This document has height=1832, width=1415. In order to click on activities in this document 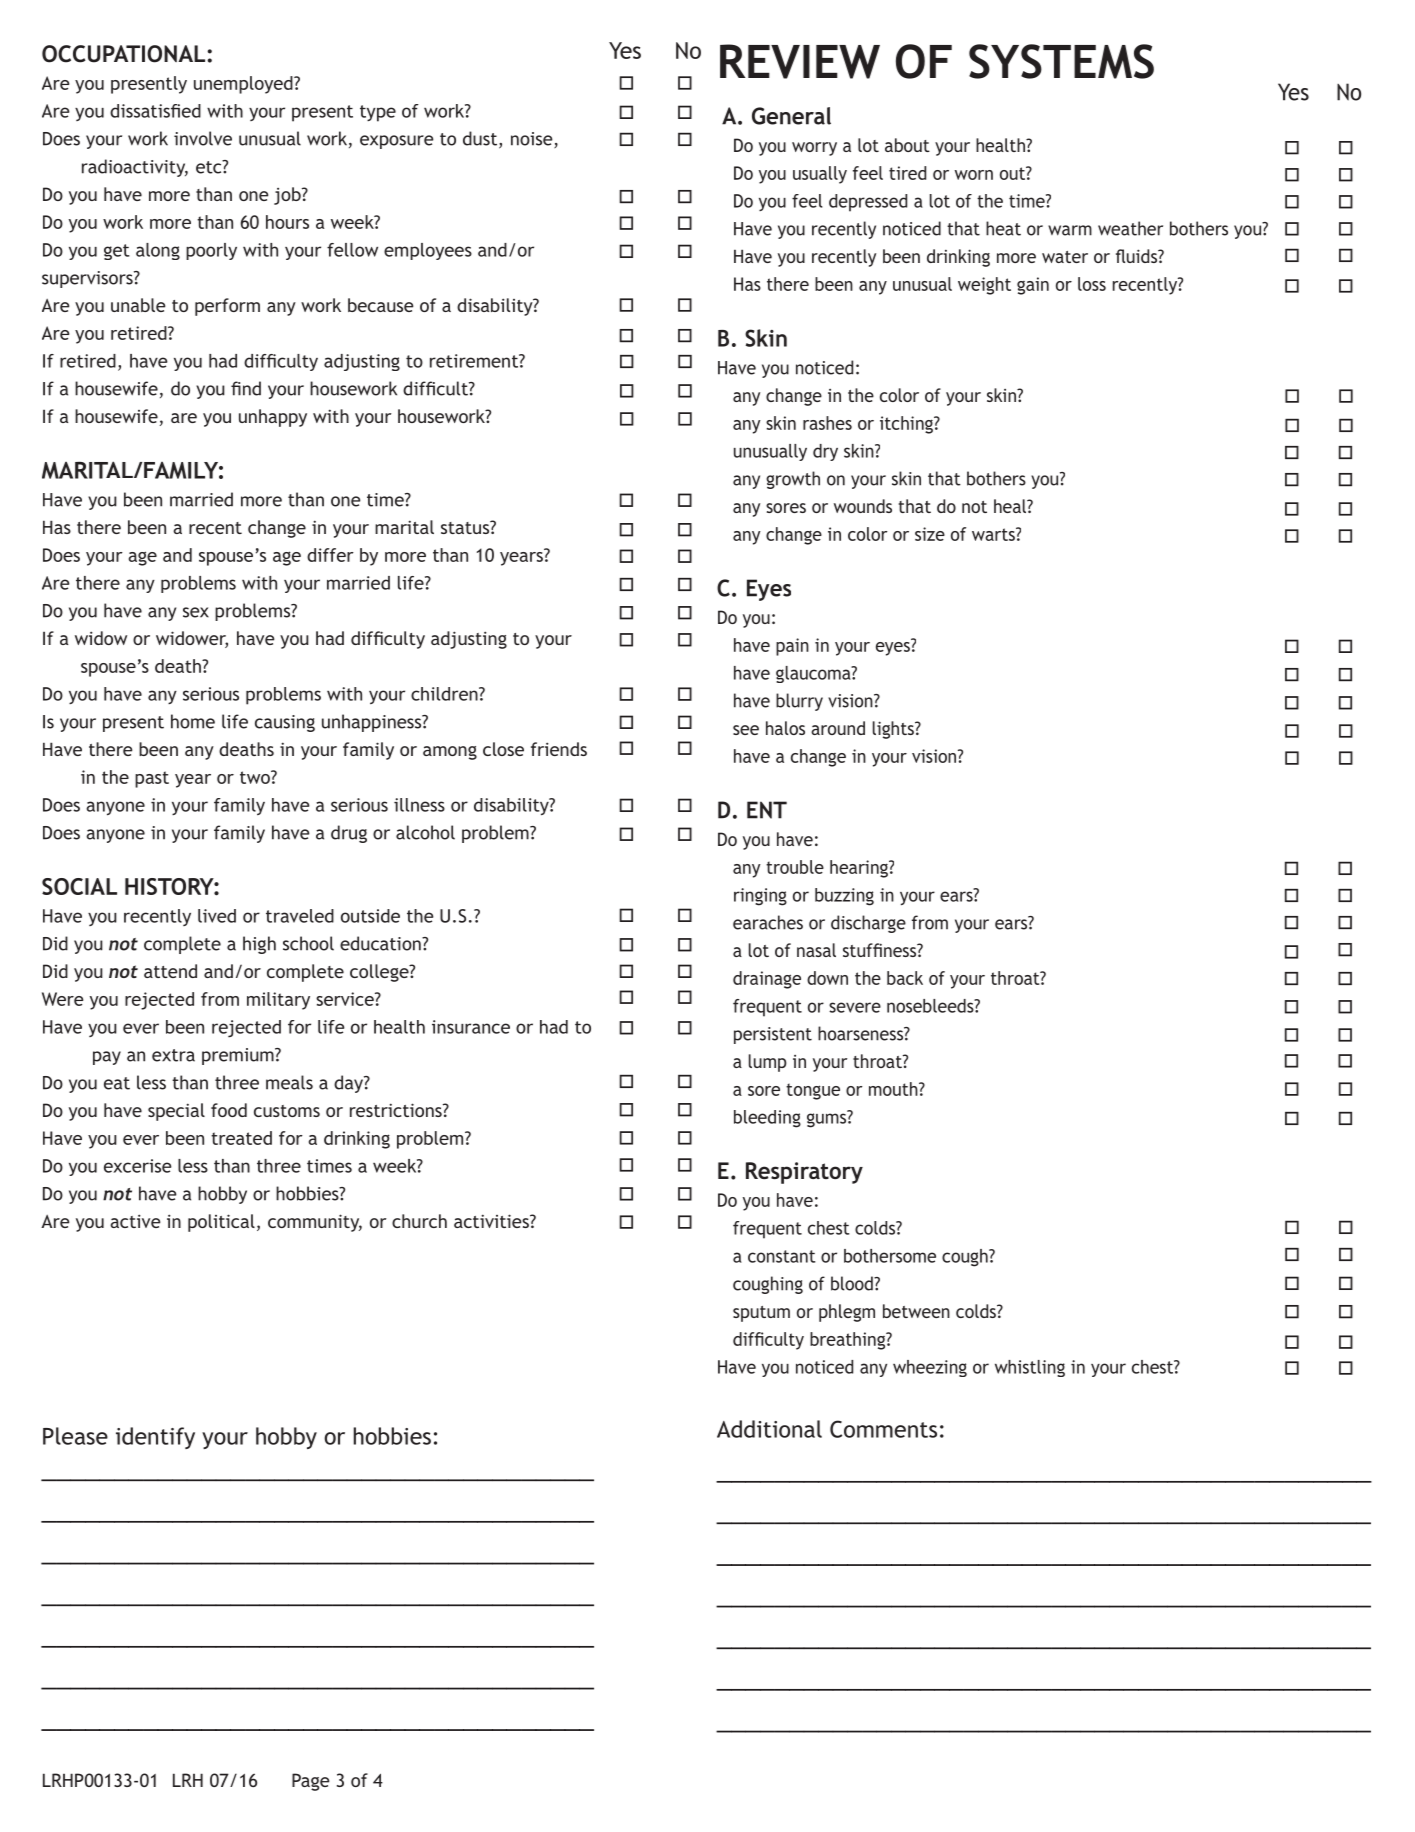, I will do `click(492, 1221)`.
